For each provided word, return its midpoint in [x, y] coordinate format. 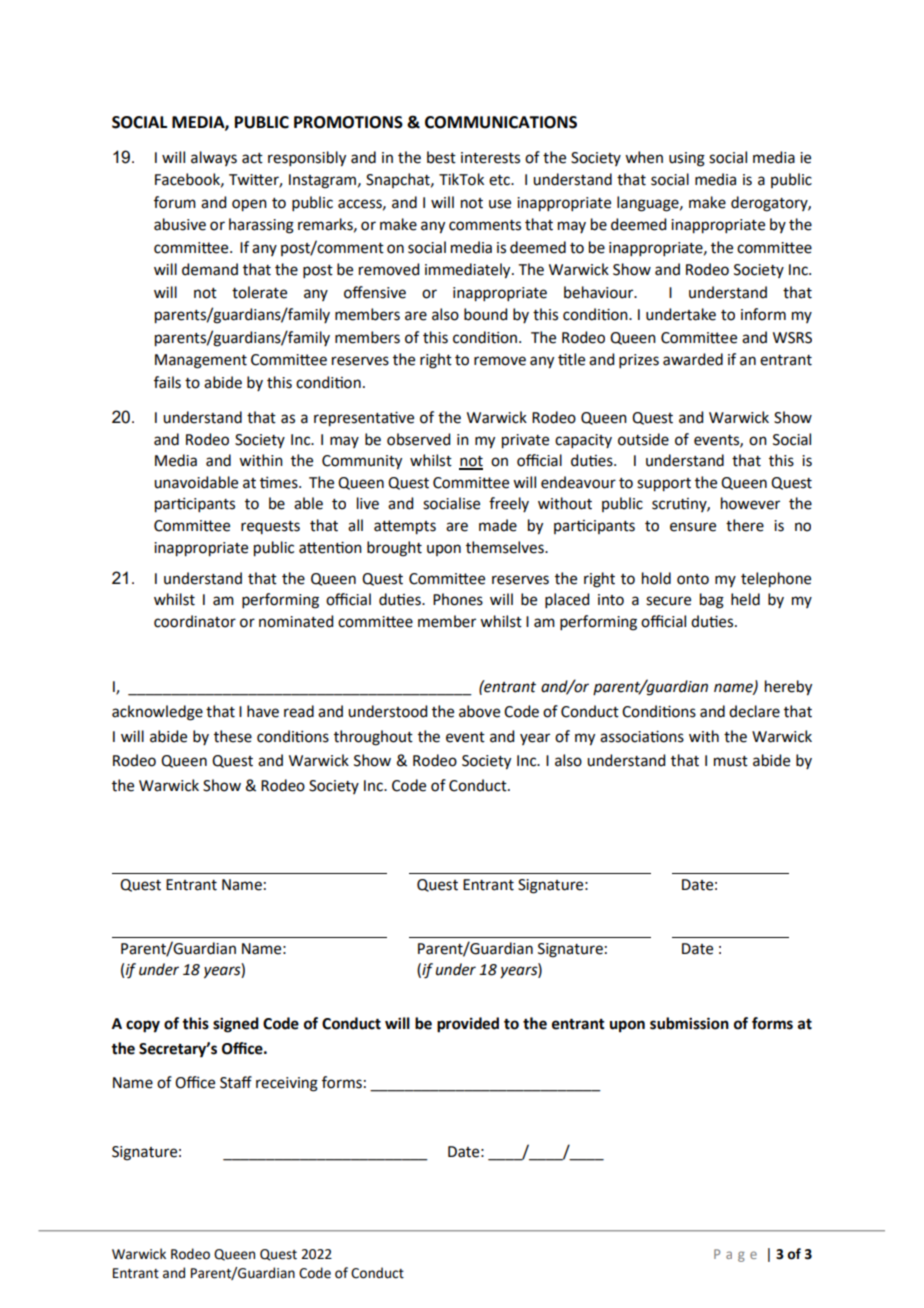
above [479, 711]
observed [418, 439]
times [280, 482]
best [441, 157]
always [214, 158]
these [233, 736]
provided [468, 1025]
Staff [236, 1082]
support [664, 485]
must [731, 761]
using [687, 159]
